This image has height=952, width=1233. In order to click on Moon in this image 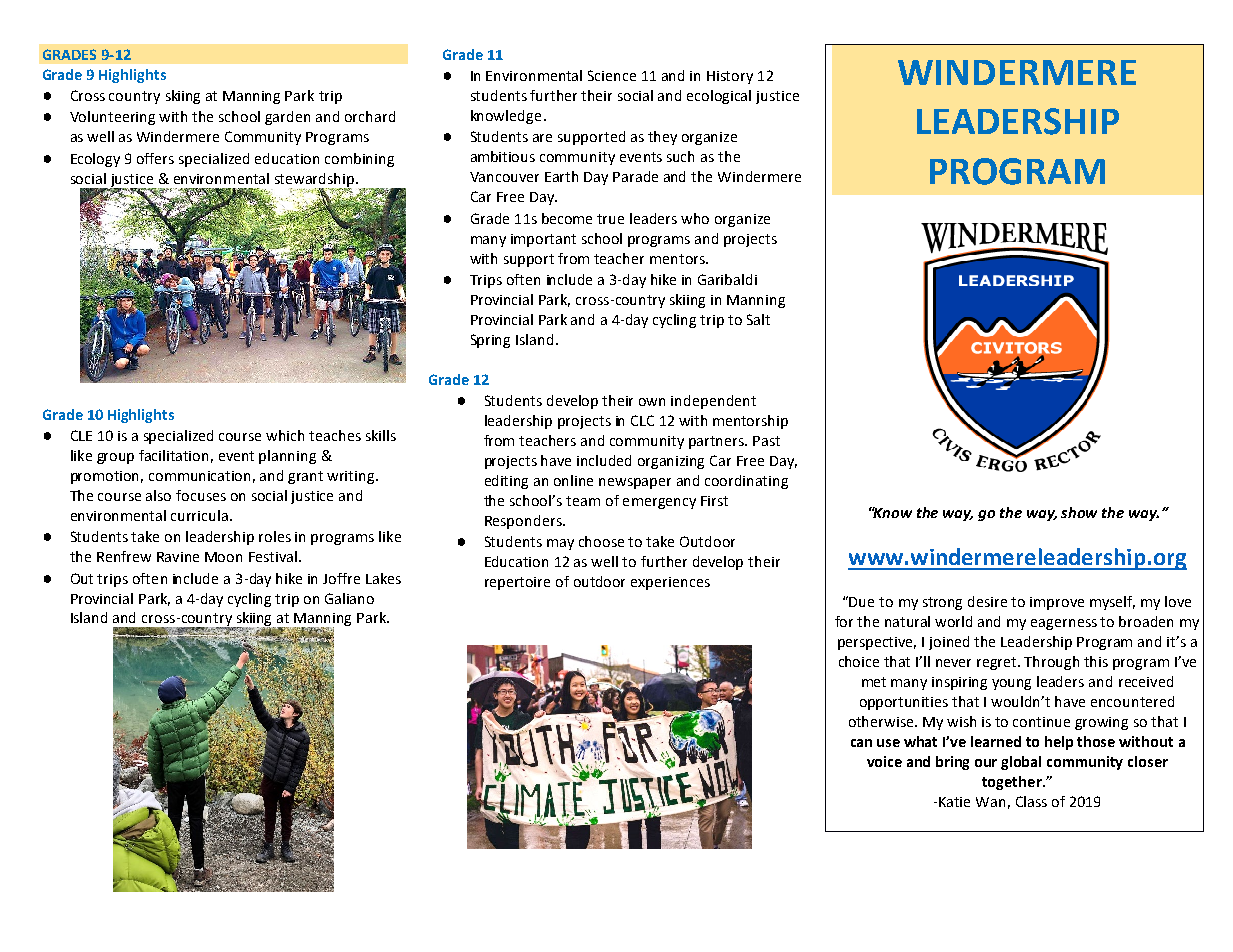, I will do `click(223, 557)`.
